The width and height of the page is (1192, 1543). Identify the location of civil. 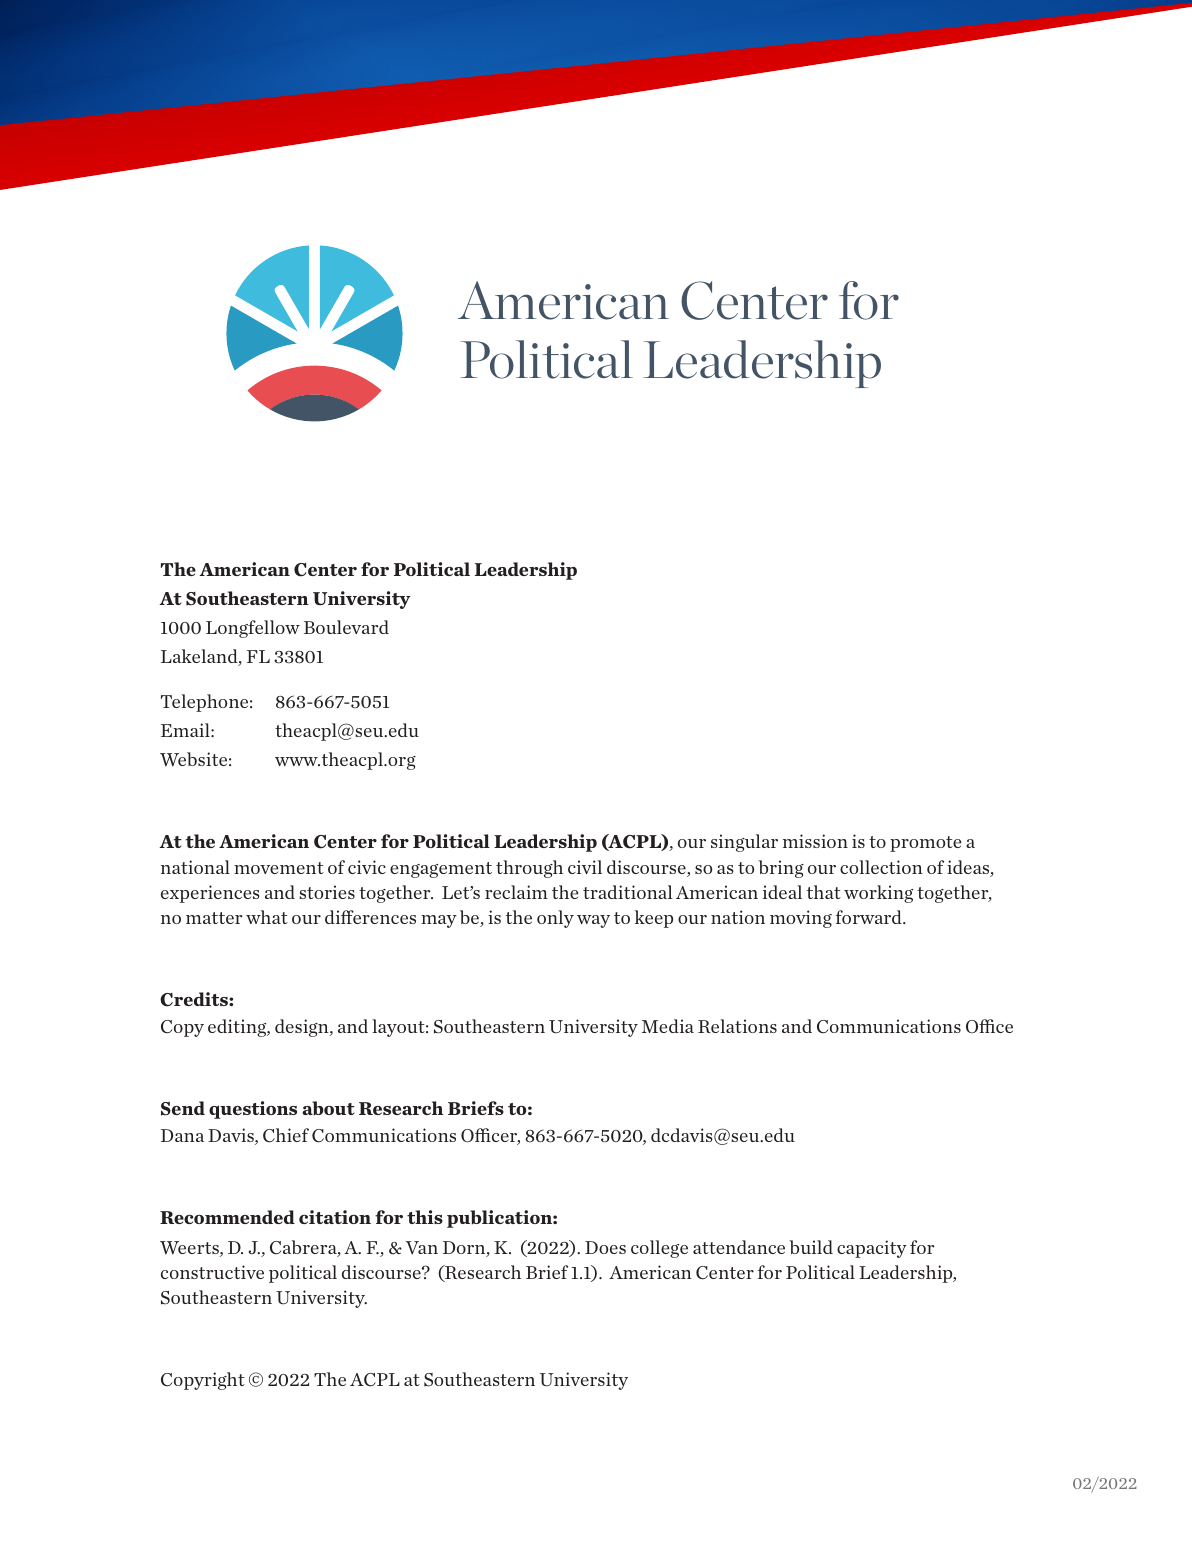
(585, 867).
